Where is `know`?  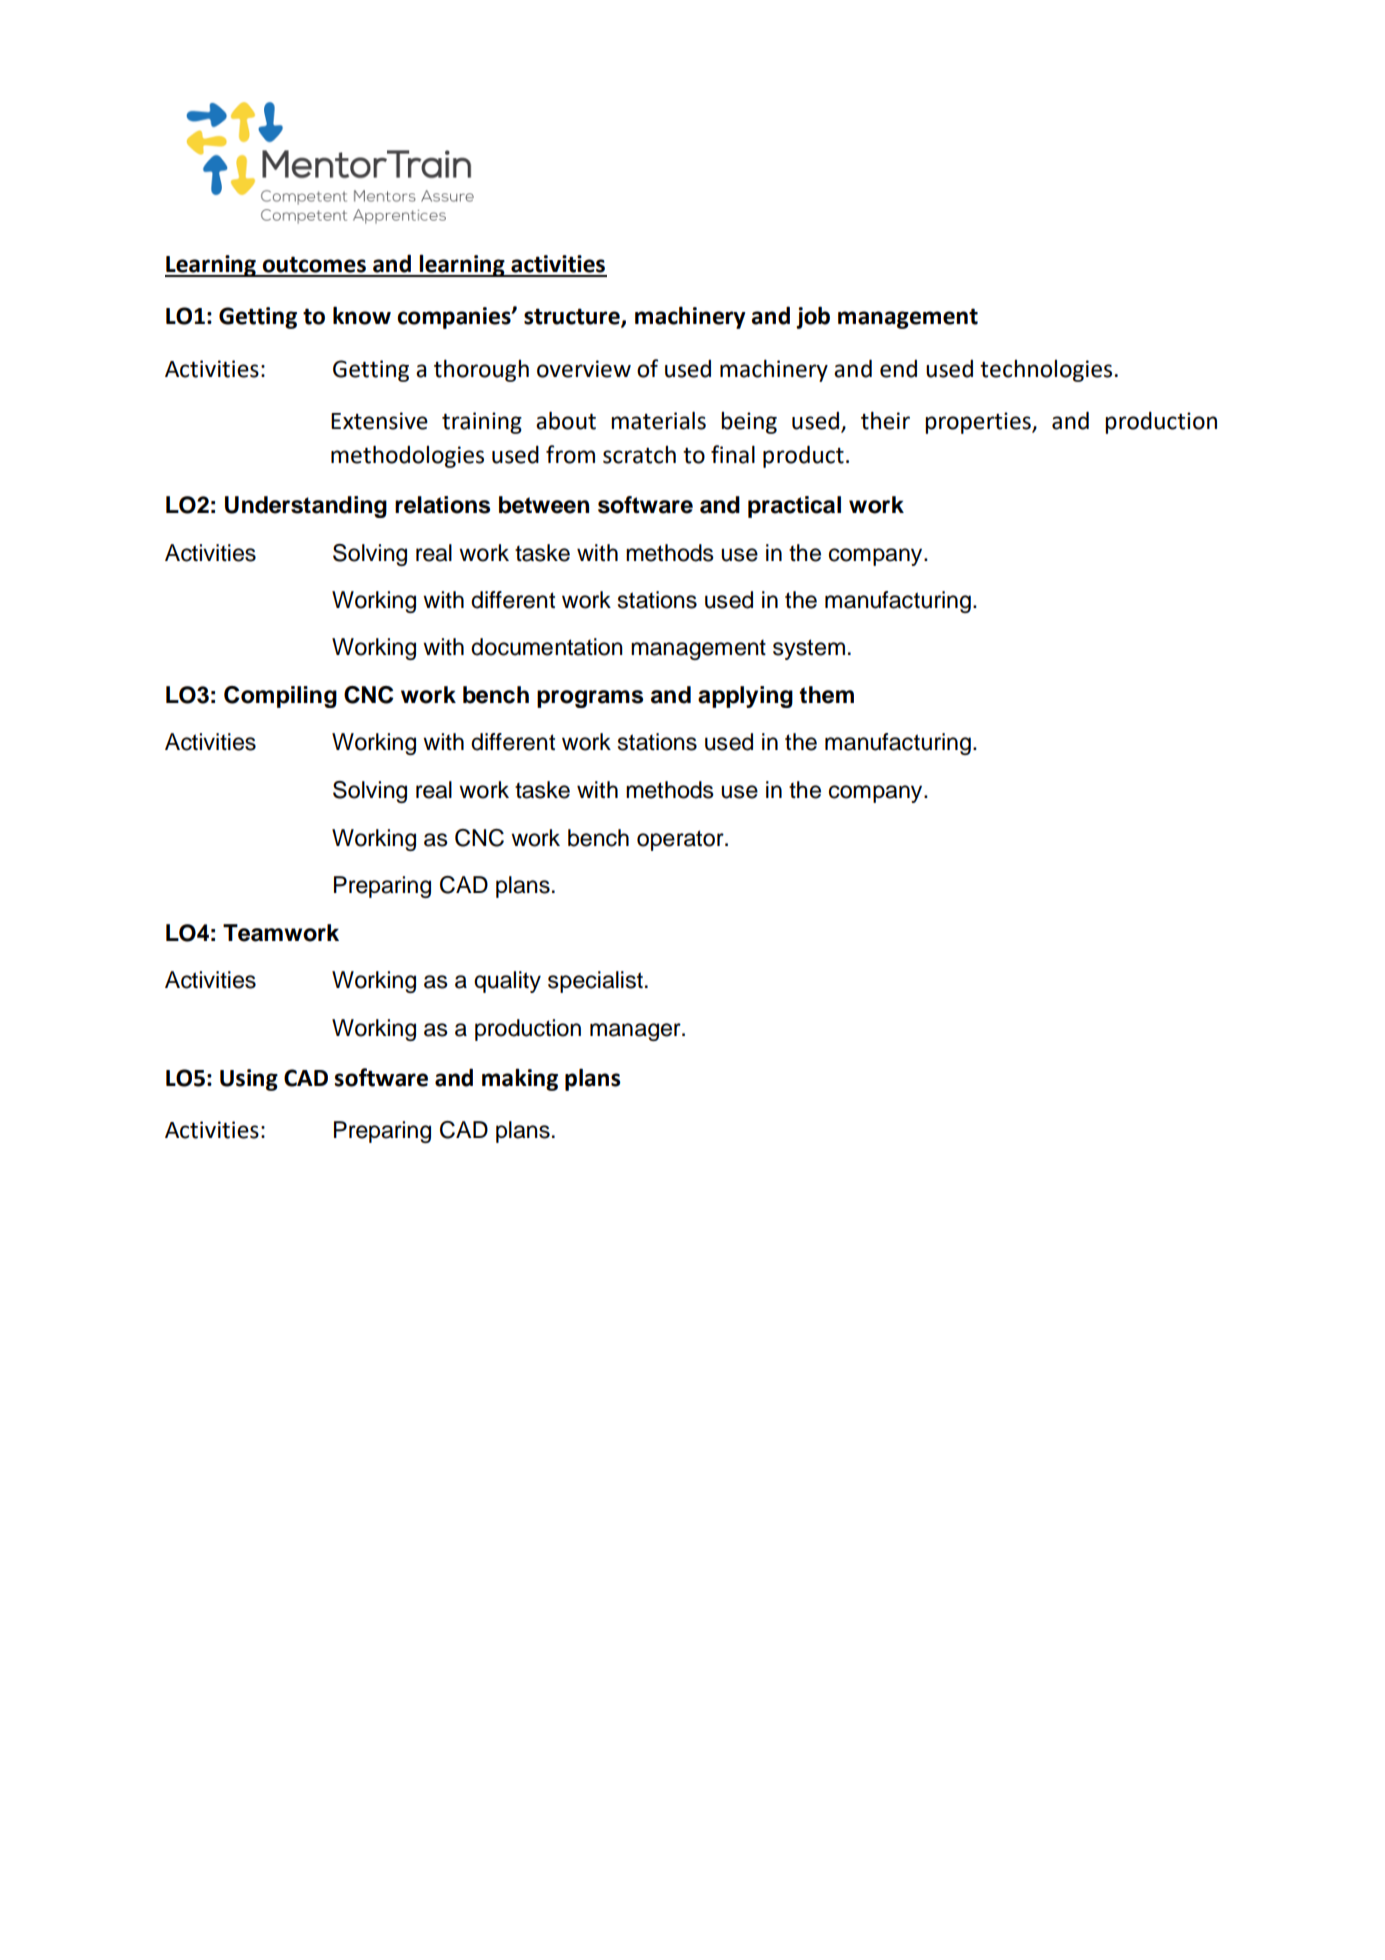 know is located at coordinates (362, 315).
